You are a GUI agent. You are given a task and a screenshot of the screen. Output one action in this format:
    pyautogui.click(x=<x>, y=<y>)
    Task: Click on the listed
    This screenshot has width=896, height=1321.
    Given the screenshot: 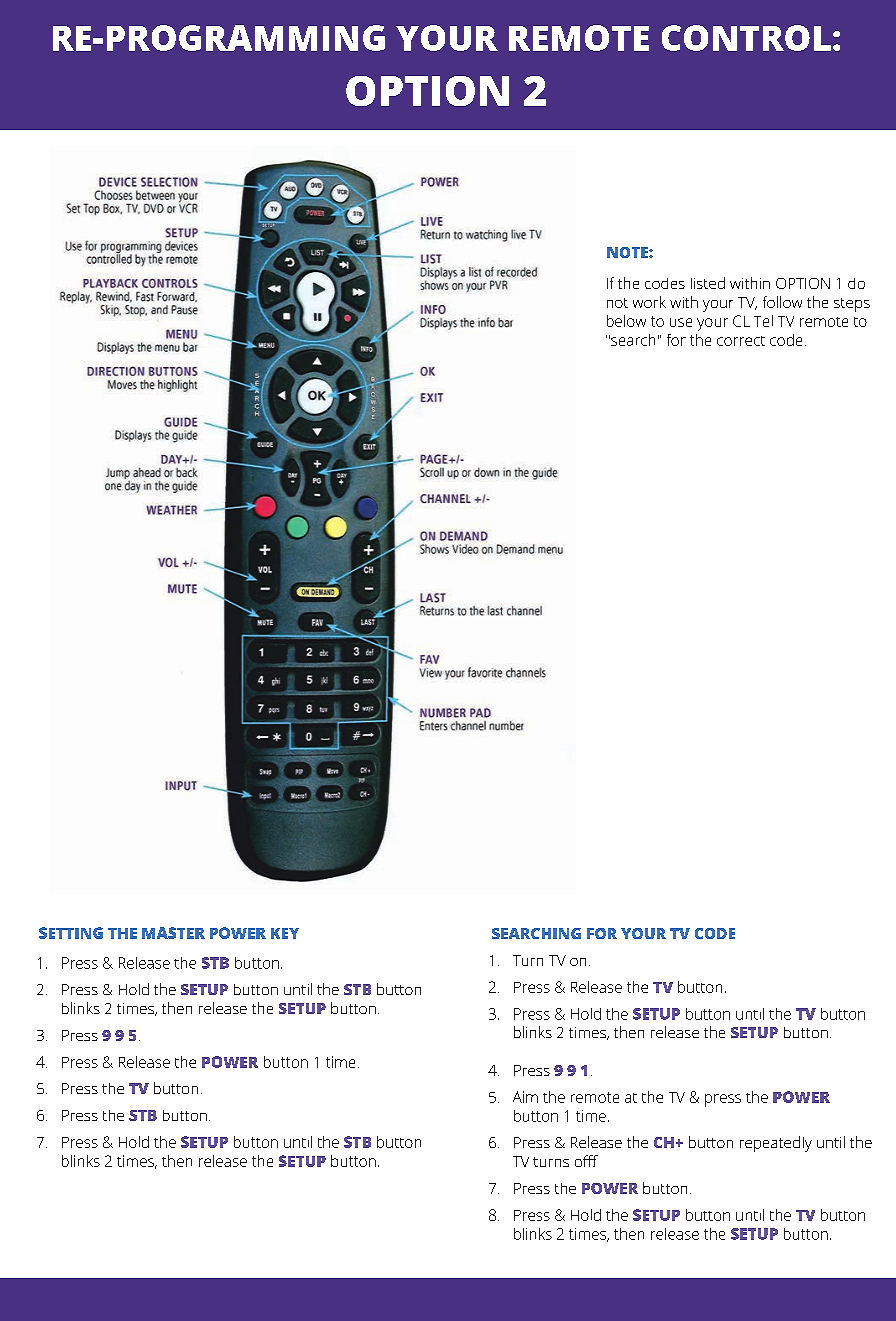 What is the action you would take?
    pyautogui.click(x=708, y=283)
